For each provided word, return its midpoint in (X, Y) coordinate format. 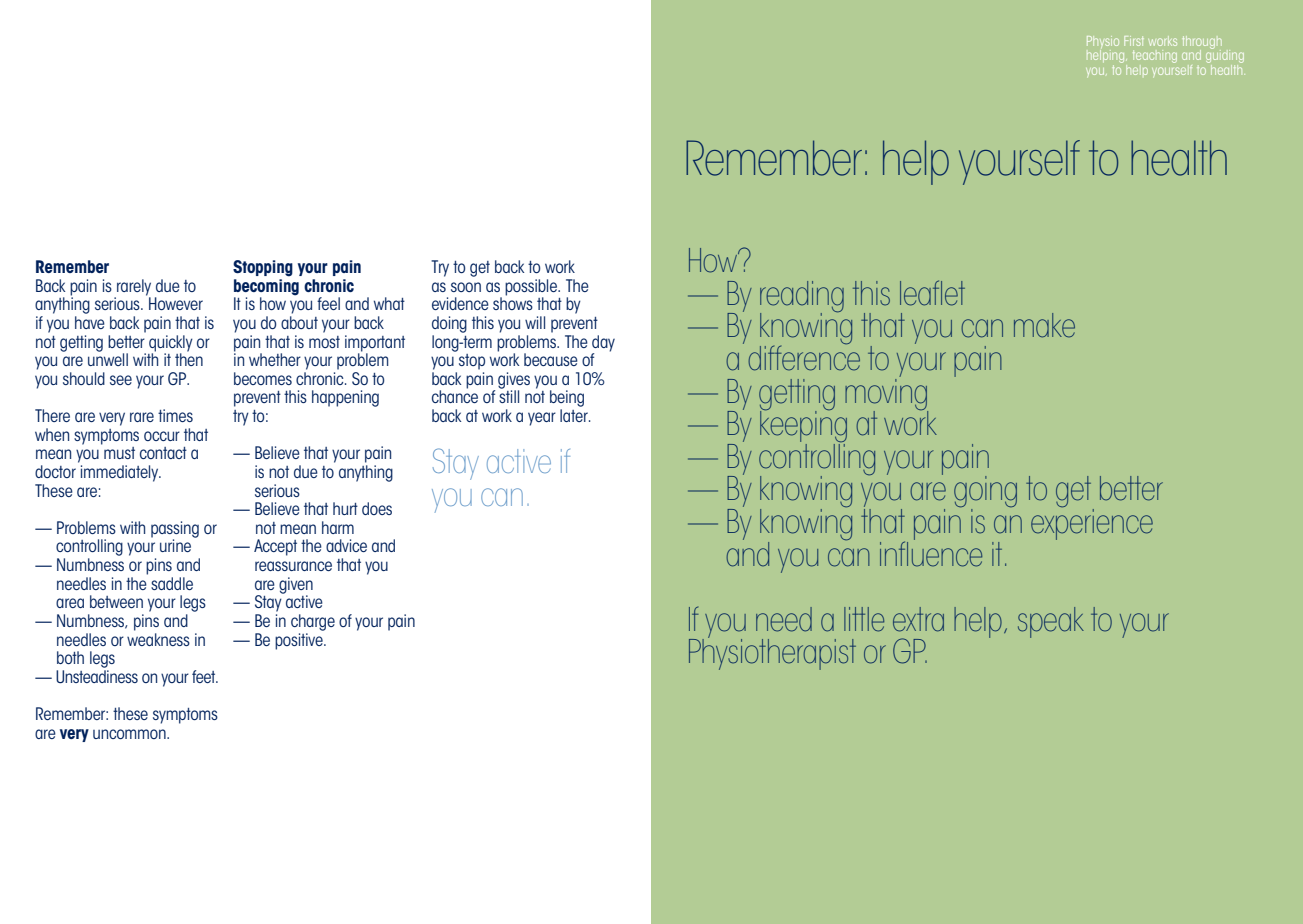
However (176, 303)
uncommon (130, 734)
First (1134, 41)
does (377, 508)
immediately (121, 473)
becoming (266, 287)
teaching (1155, 56)
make (1044, 325)
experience (1092, 523)
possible (532, 288)
